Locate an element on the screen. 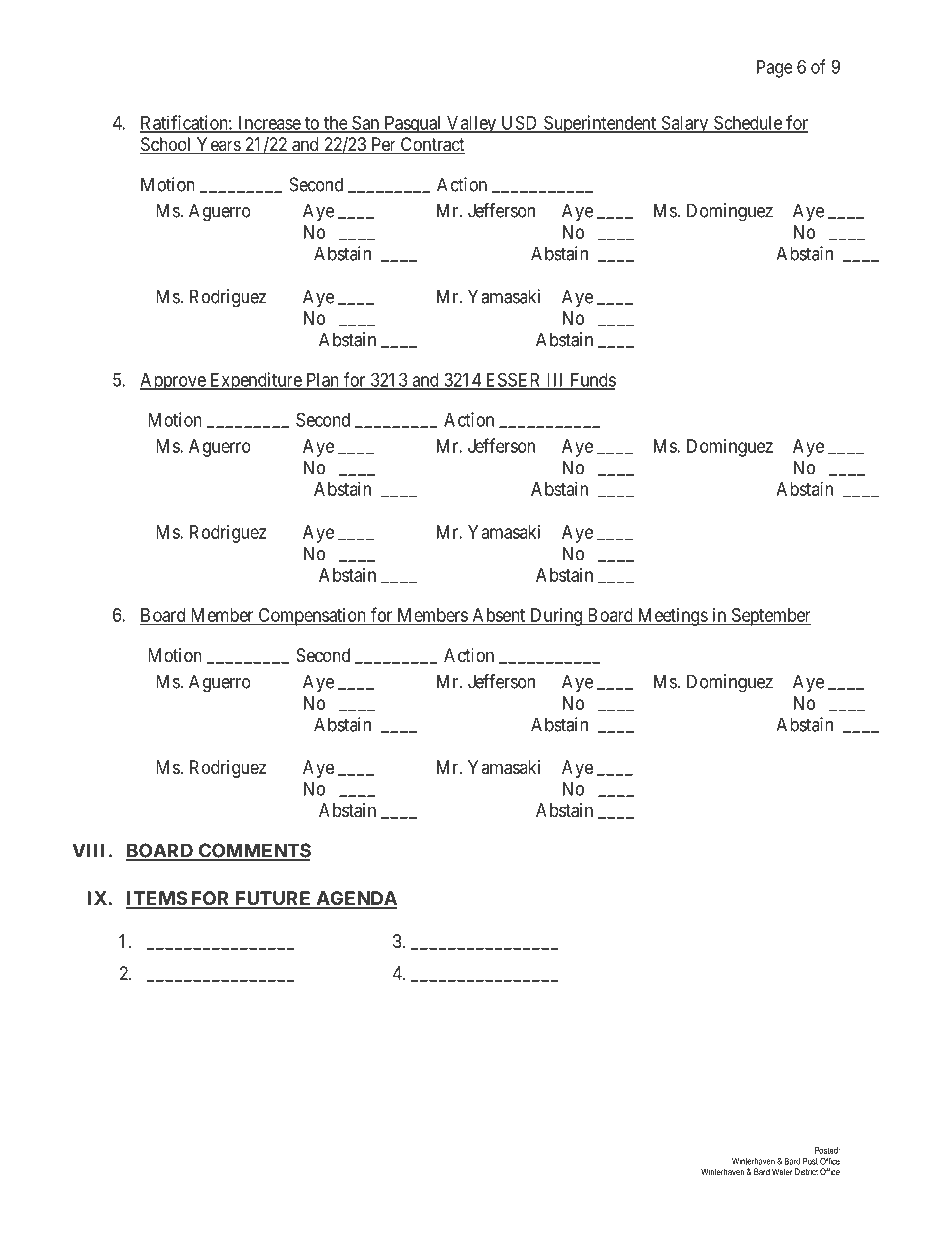 The height and width of the screenshot is (1233, 952). Water is located at coordinates (782, 1172).
